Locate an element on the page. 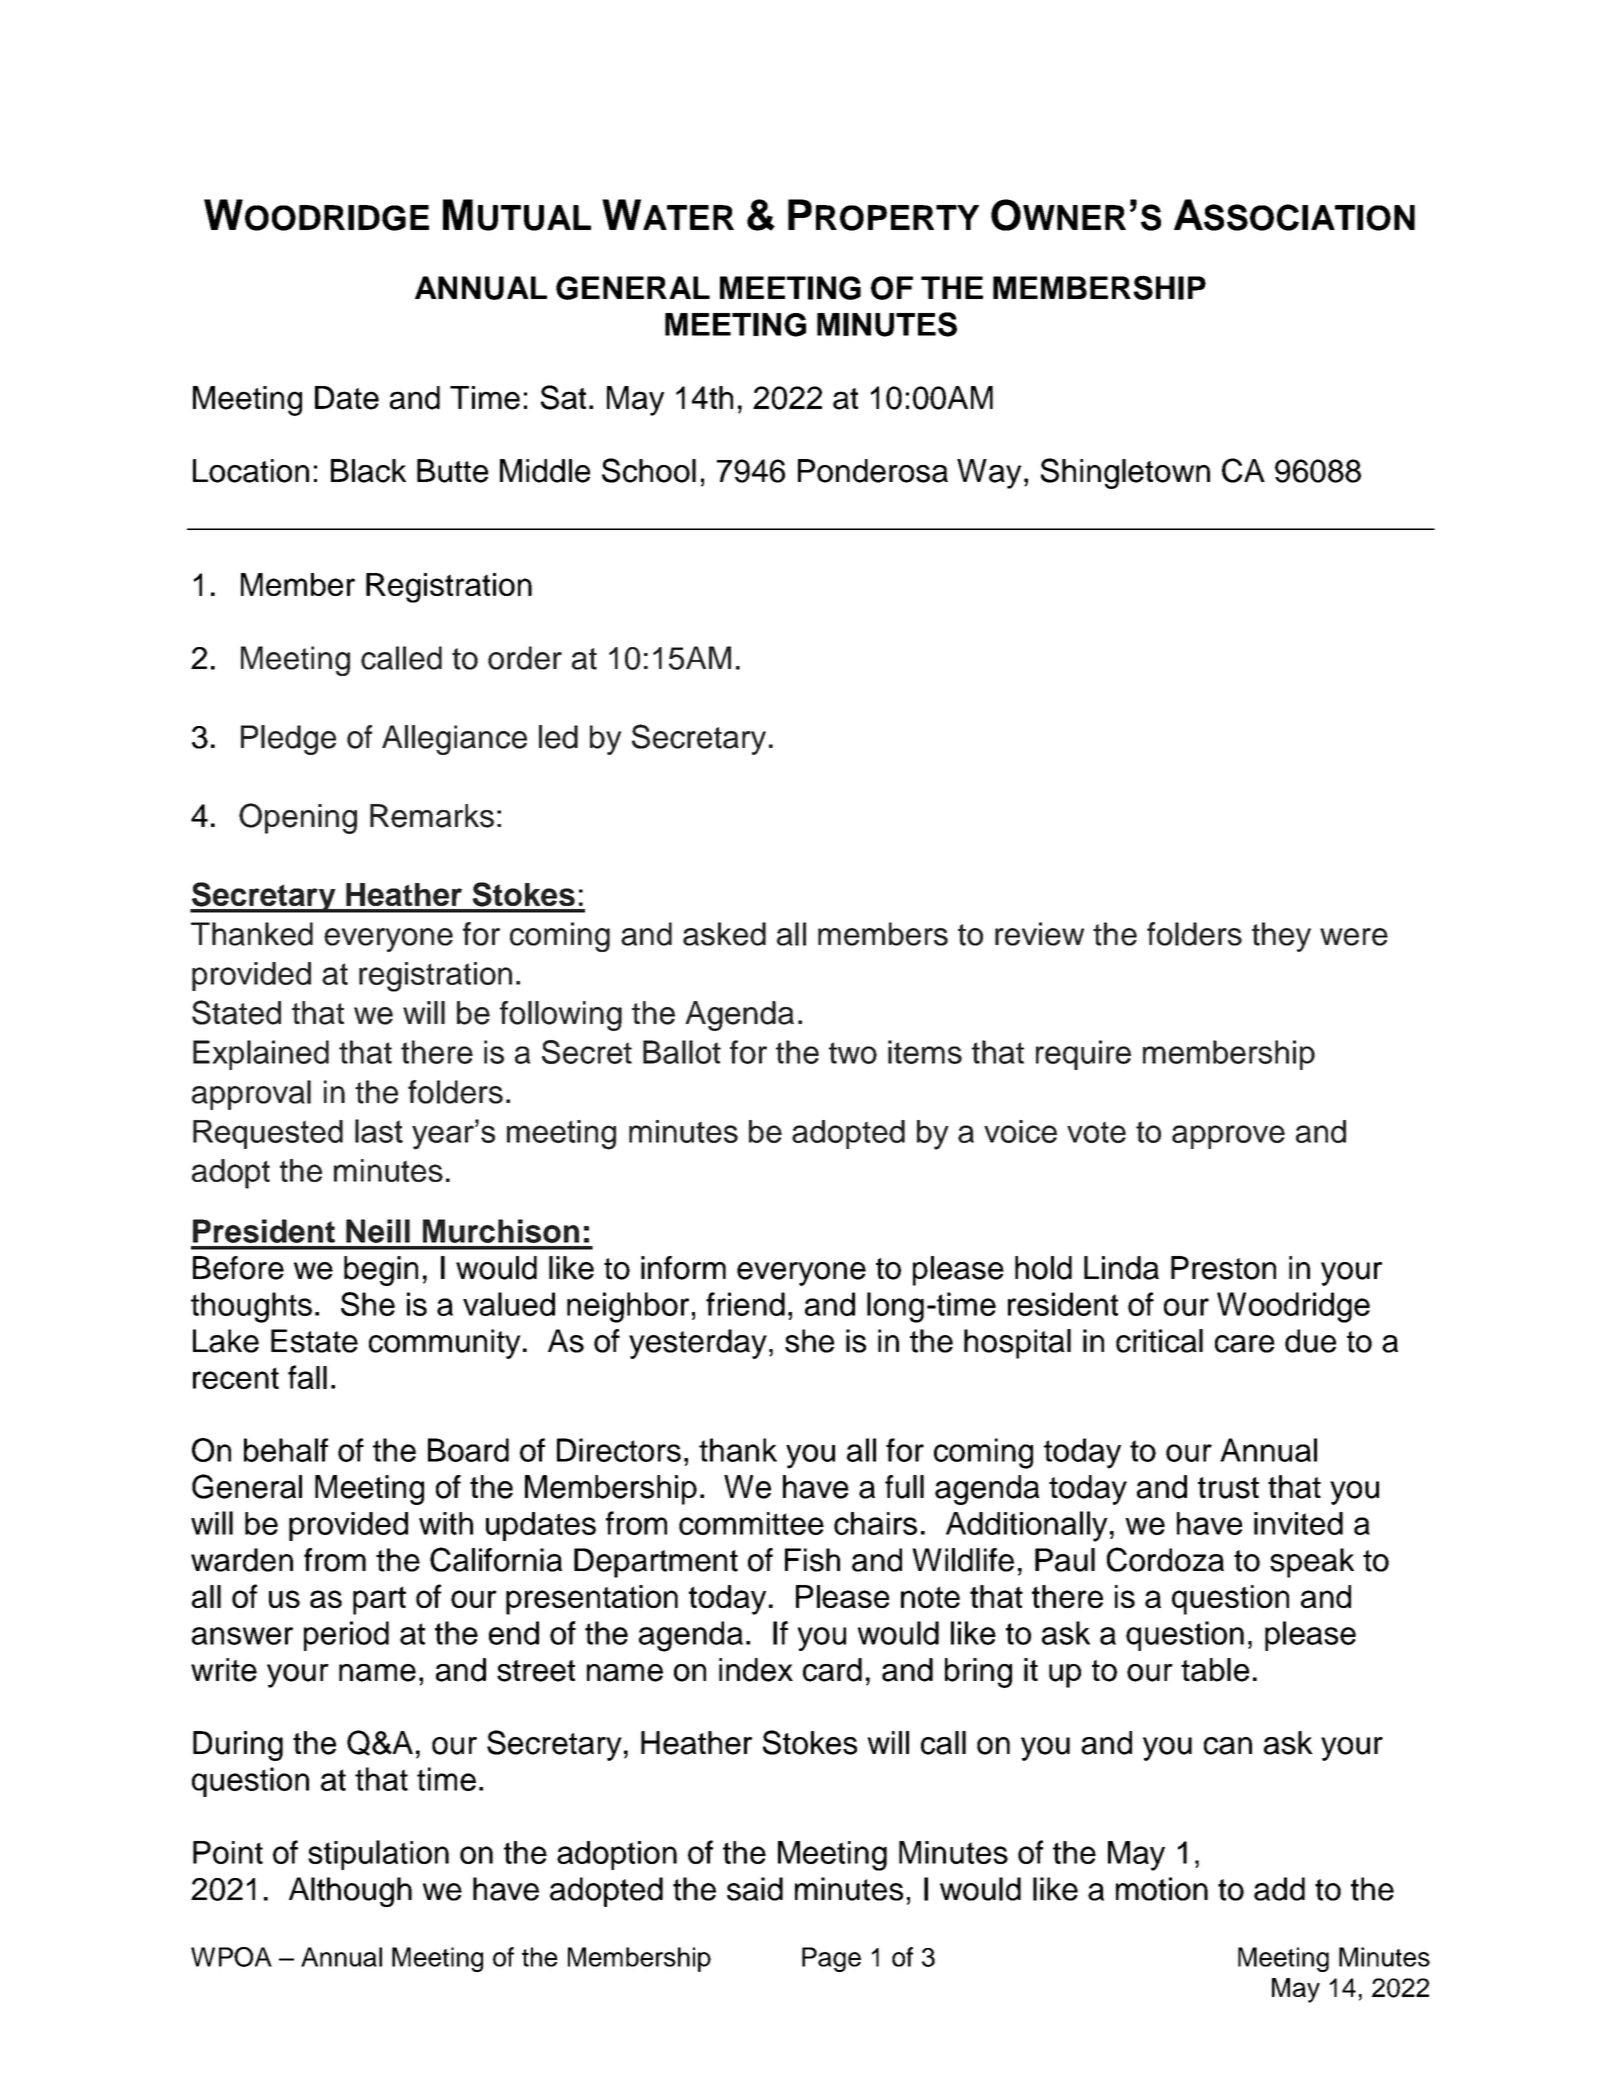 This document has width=1621, height=2098. last is located at coordinates (379, 1131).
